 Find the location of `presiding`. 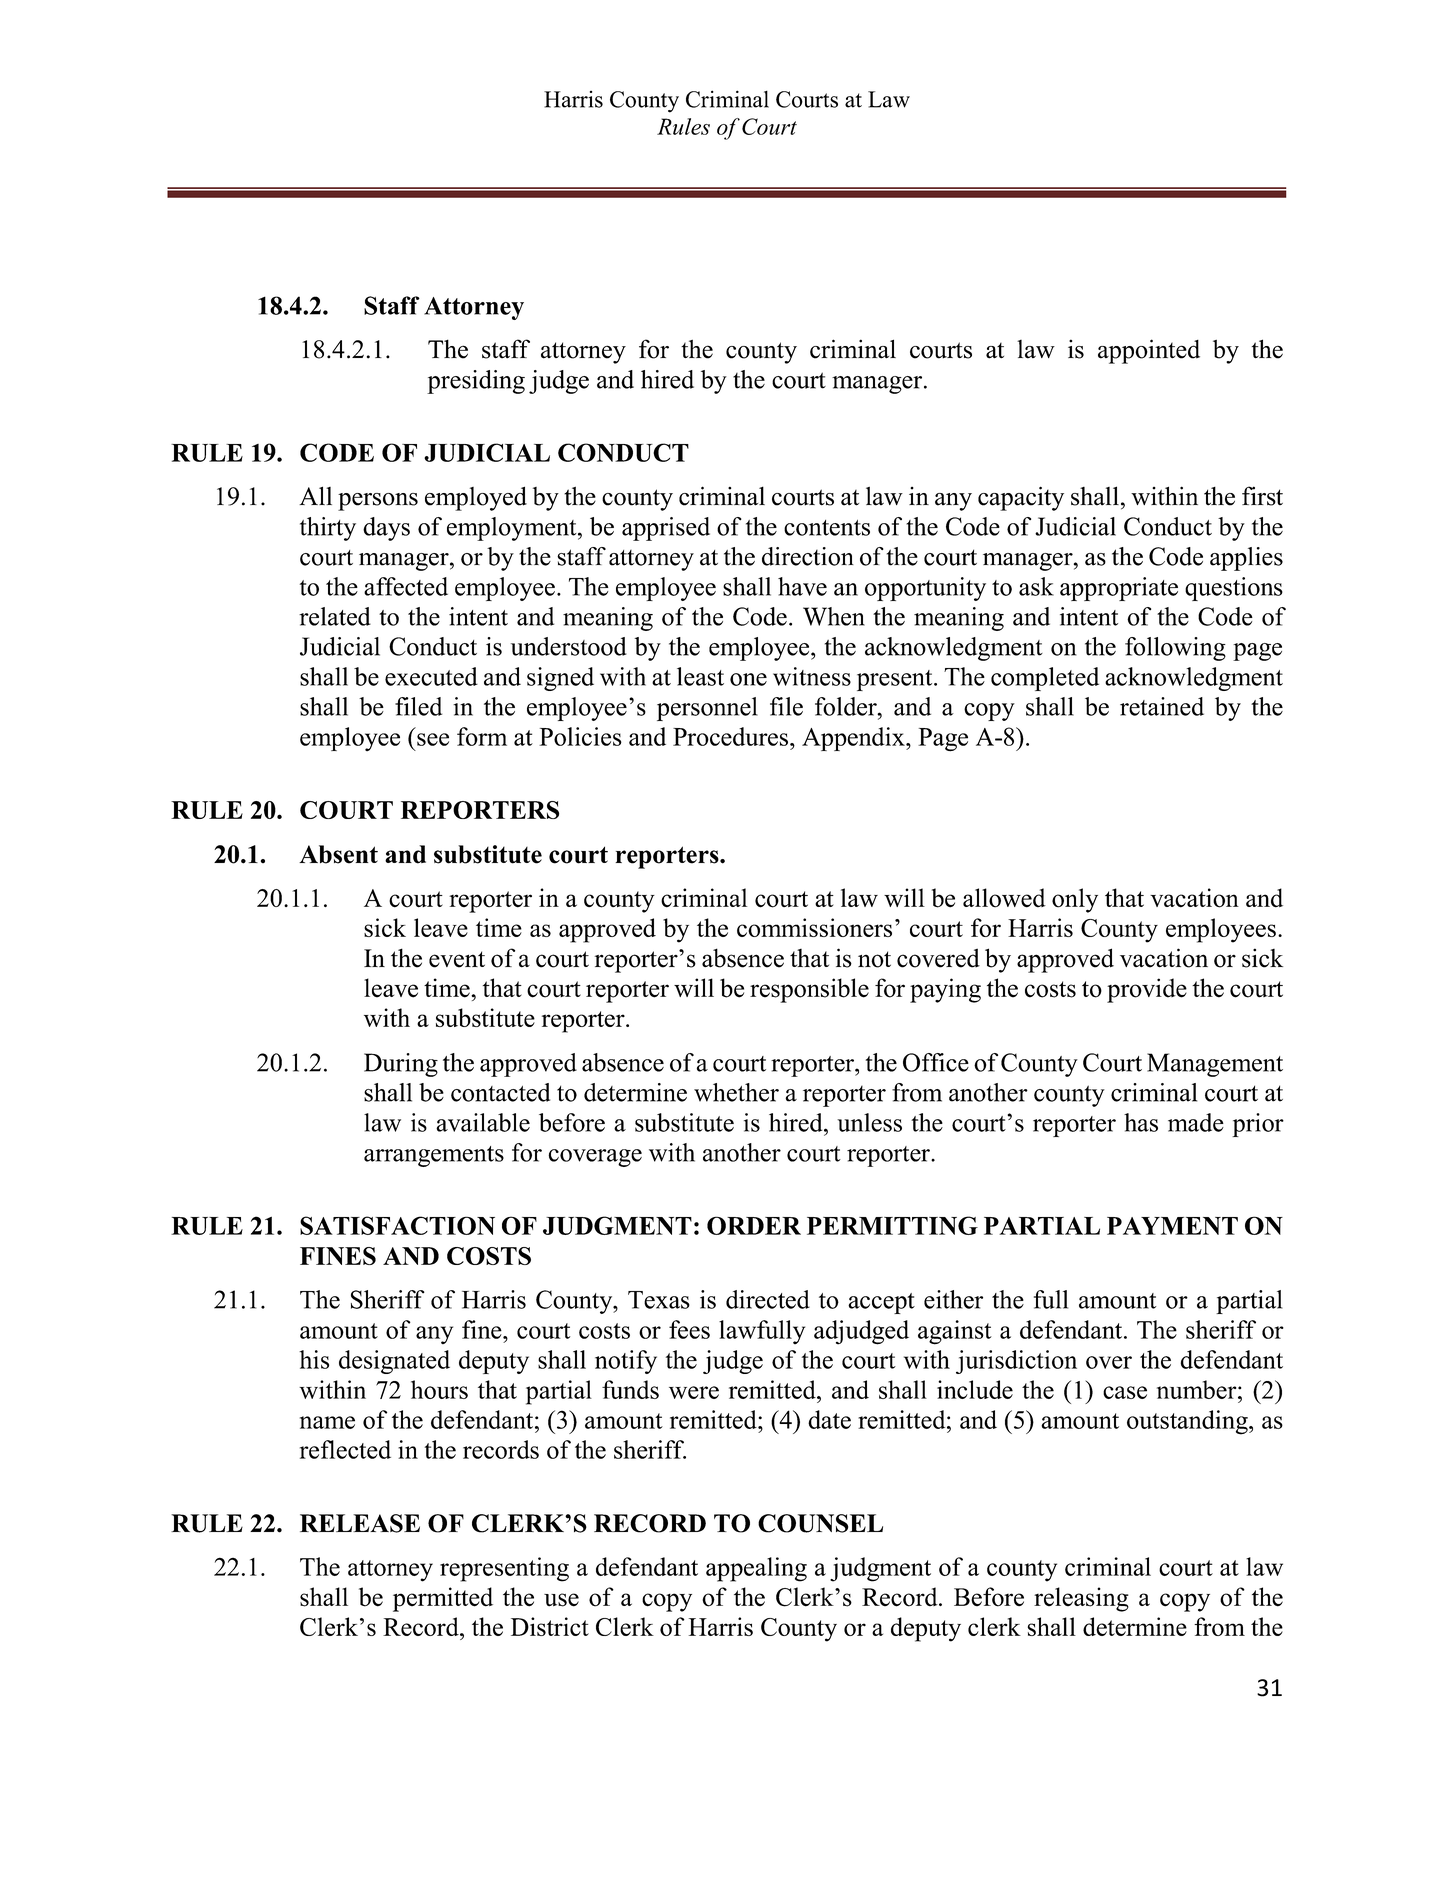

presiding is located at coordinates (476, 382).
